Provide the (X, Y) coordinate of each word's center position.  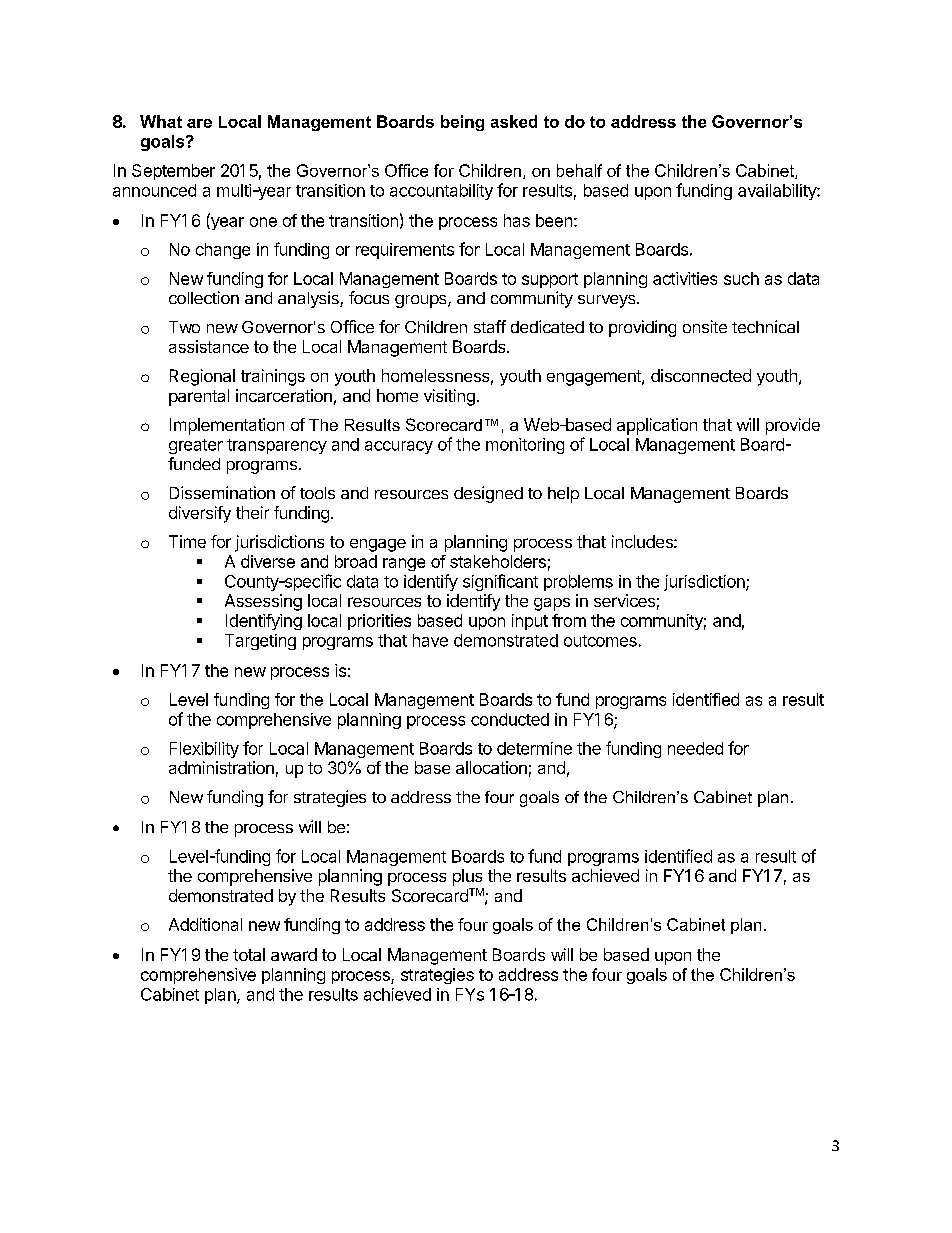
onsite (705, 326)
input (530, 622)
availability (778, 192)
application (657, 426)
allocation (491, 767)
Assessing (263, 602)
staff (490, 326)
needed (695, 748)
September (173, 172)
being (462, 123)
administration (221, 767)
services (624, 600)
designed (488, 494)
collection (204, 297)
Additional (205, 924)
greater (196, 446)
